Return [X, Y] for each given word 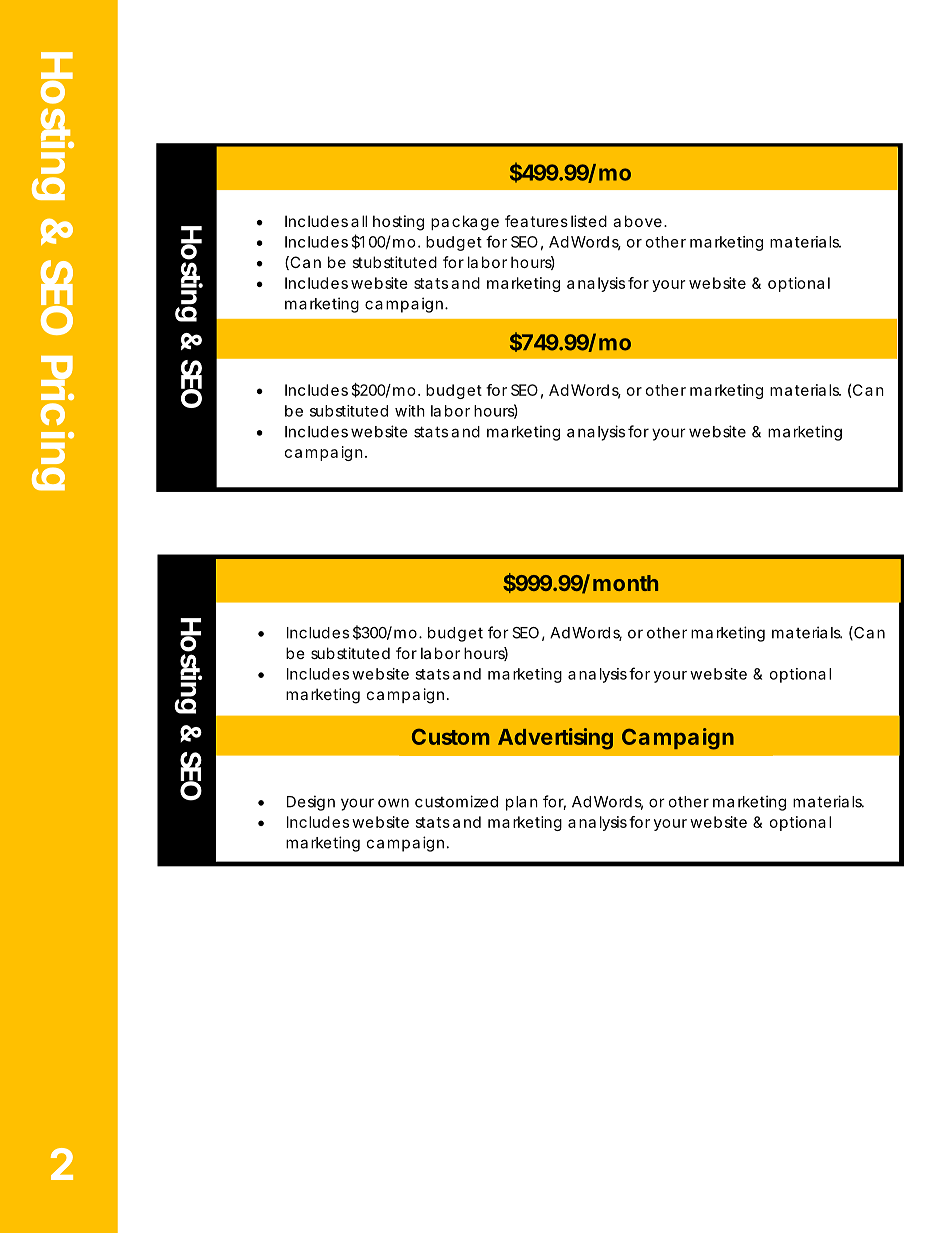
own [393, 803]
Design [311, 803]
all [359, 221]
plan [522, 803]
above [637, 221]
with [410, 411]
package [465, 223]
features [536, 221]
